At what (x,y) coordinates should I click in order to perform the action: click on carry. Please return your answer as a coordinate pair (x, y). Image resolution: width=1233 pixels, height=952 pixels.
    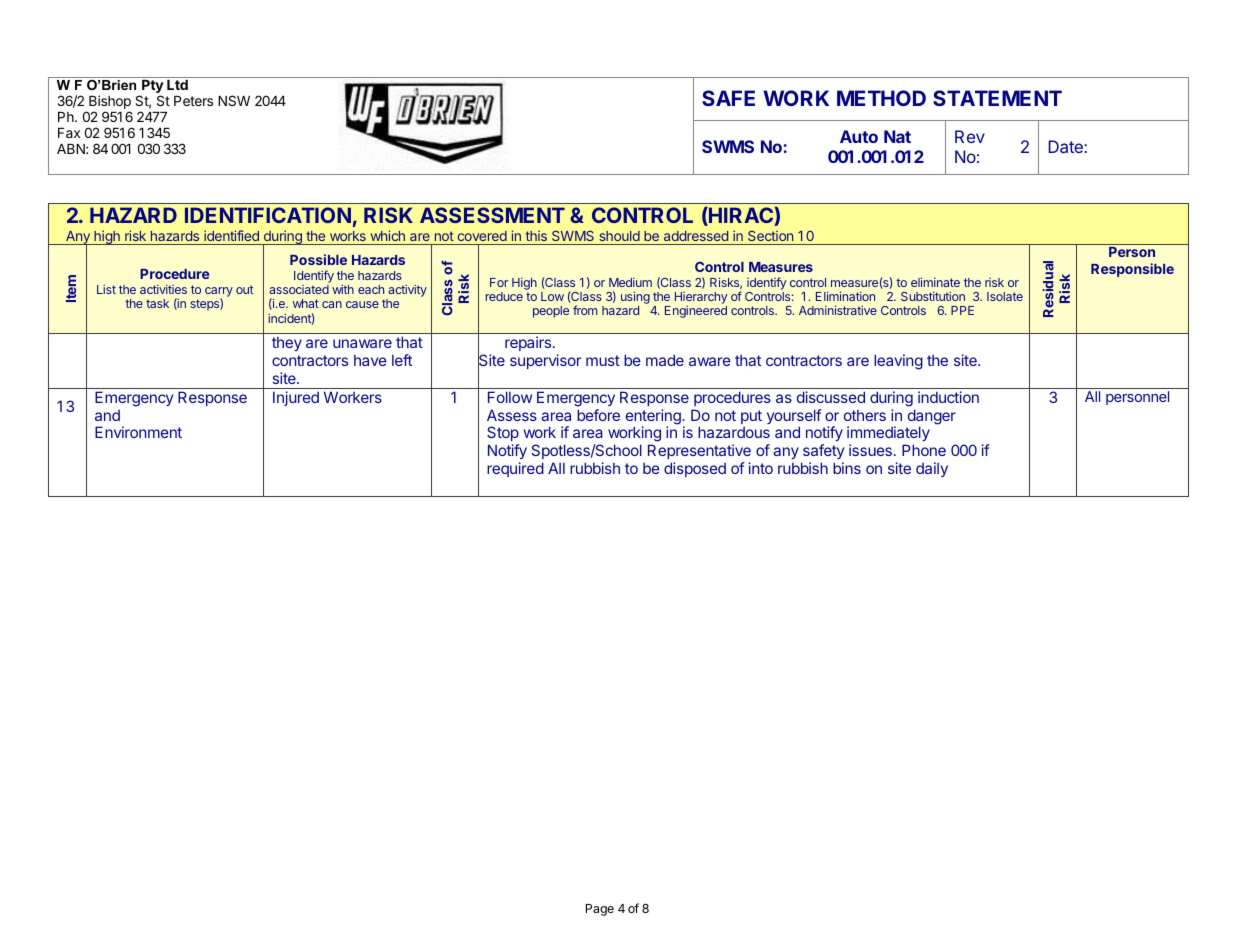
    Looking at the image, I should click on (219, 293).
